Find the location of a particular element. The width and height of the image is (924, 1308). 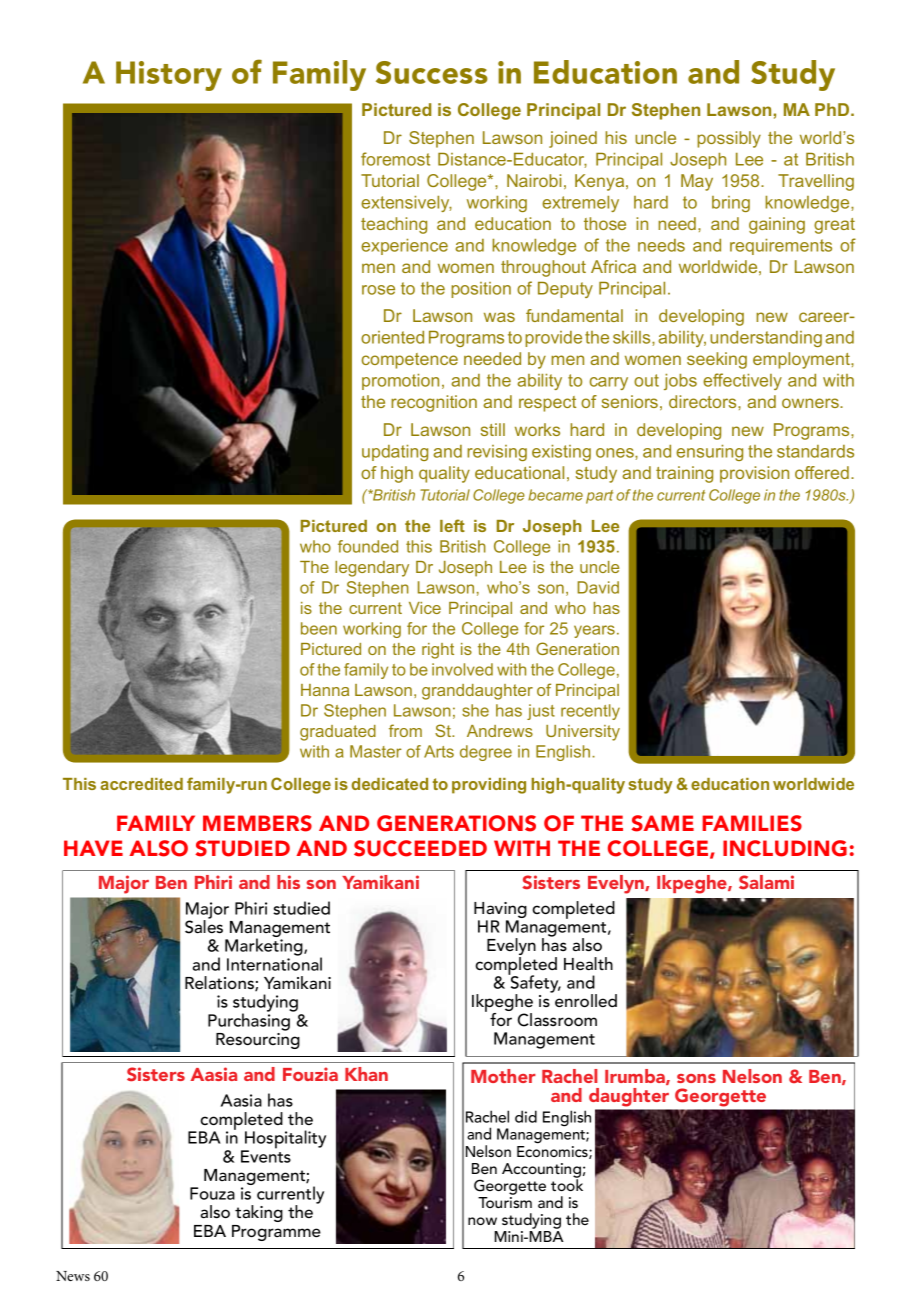

Tourism is located at coordinates (505, 1202).
